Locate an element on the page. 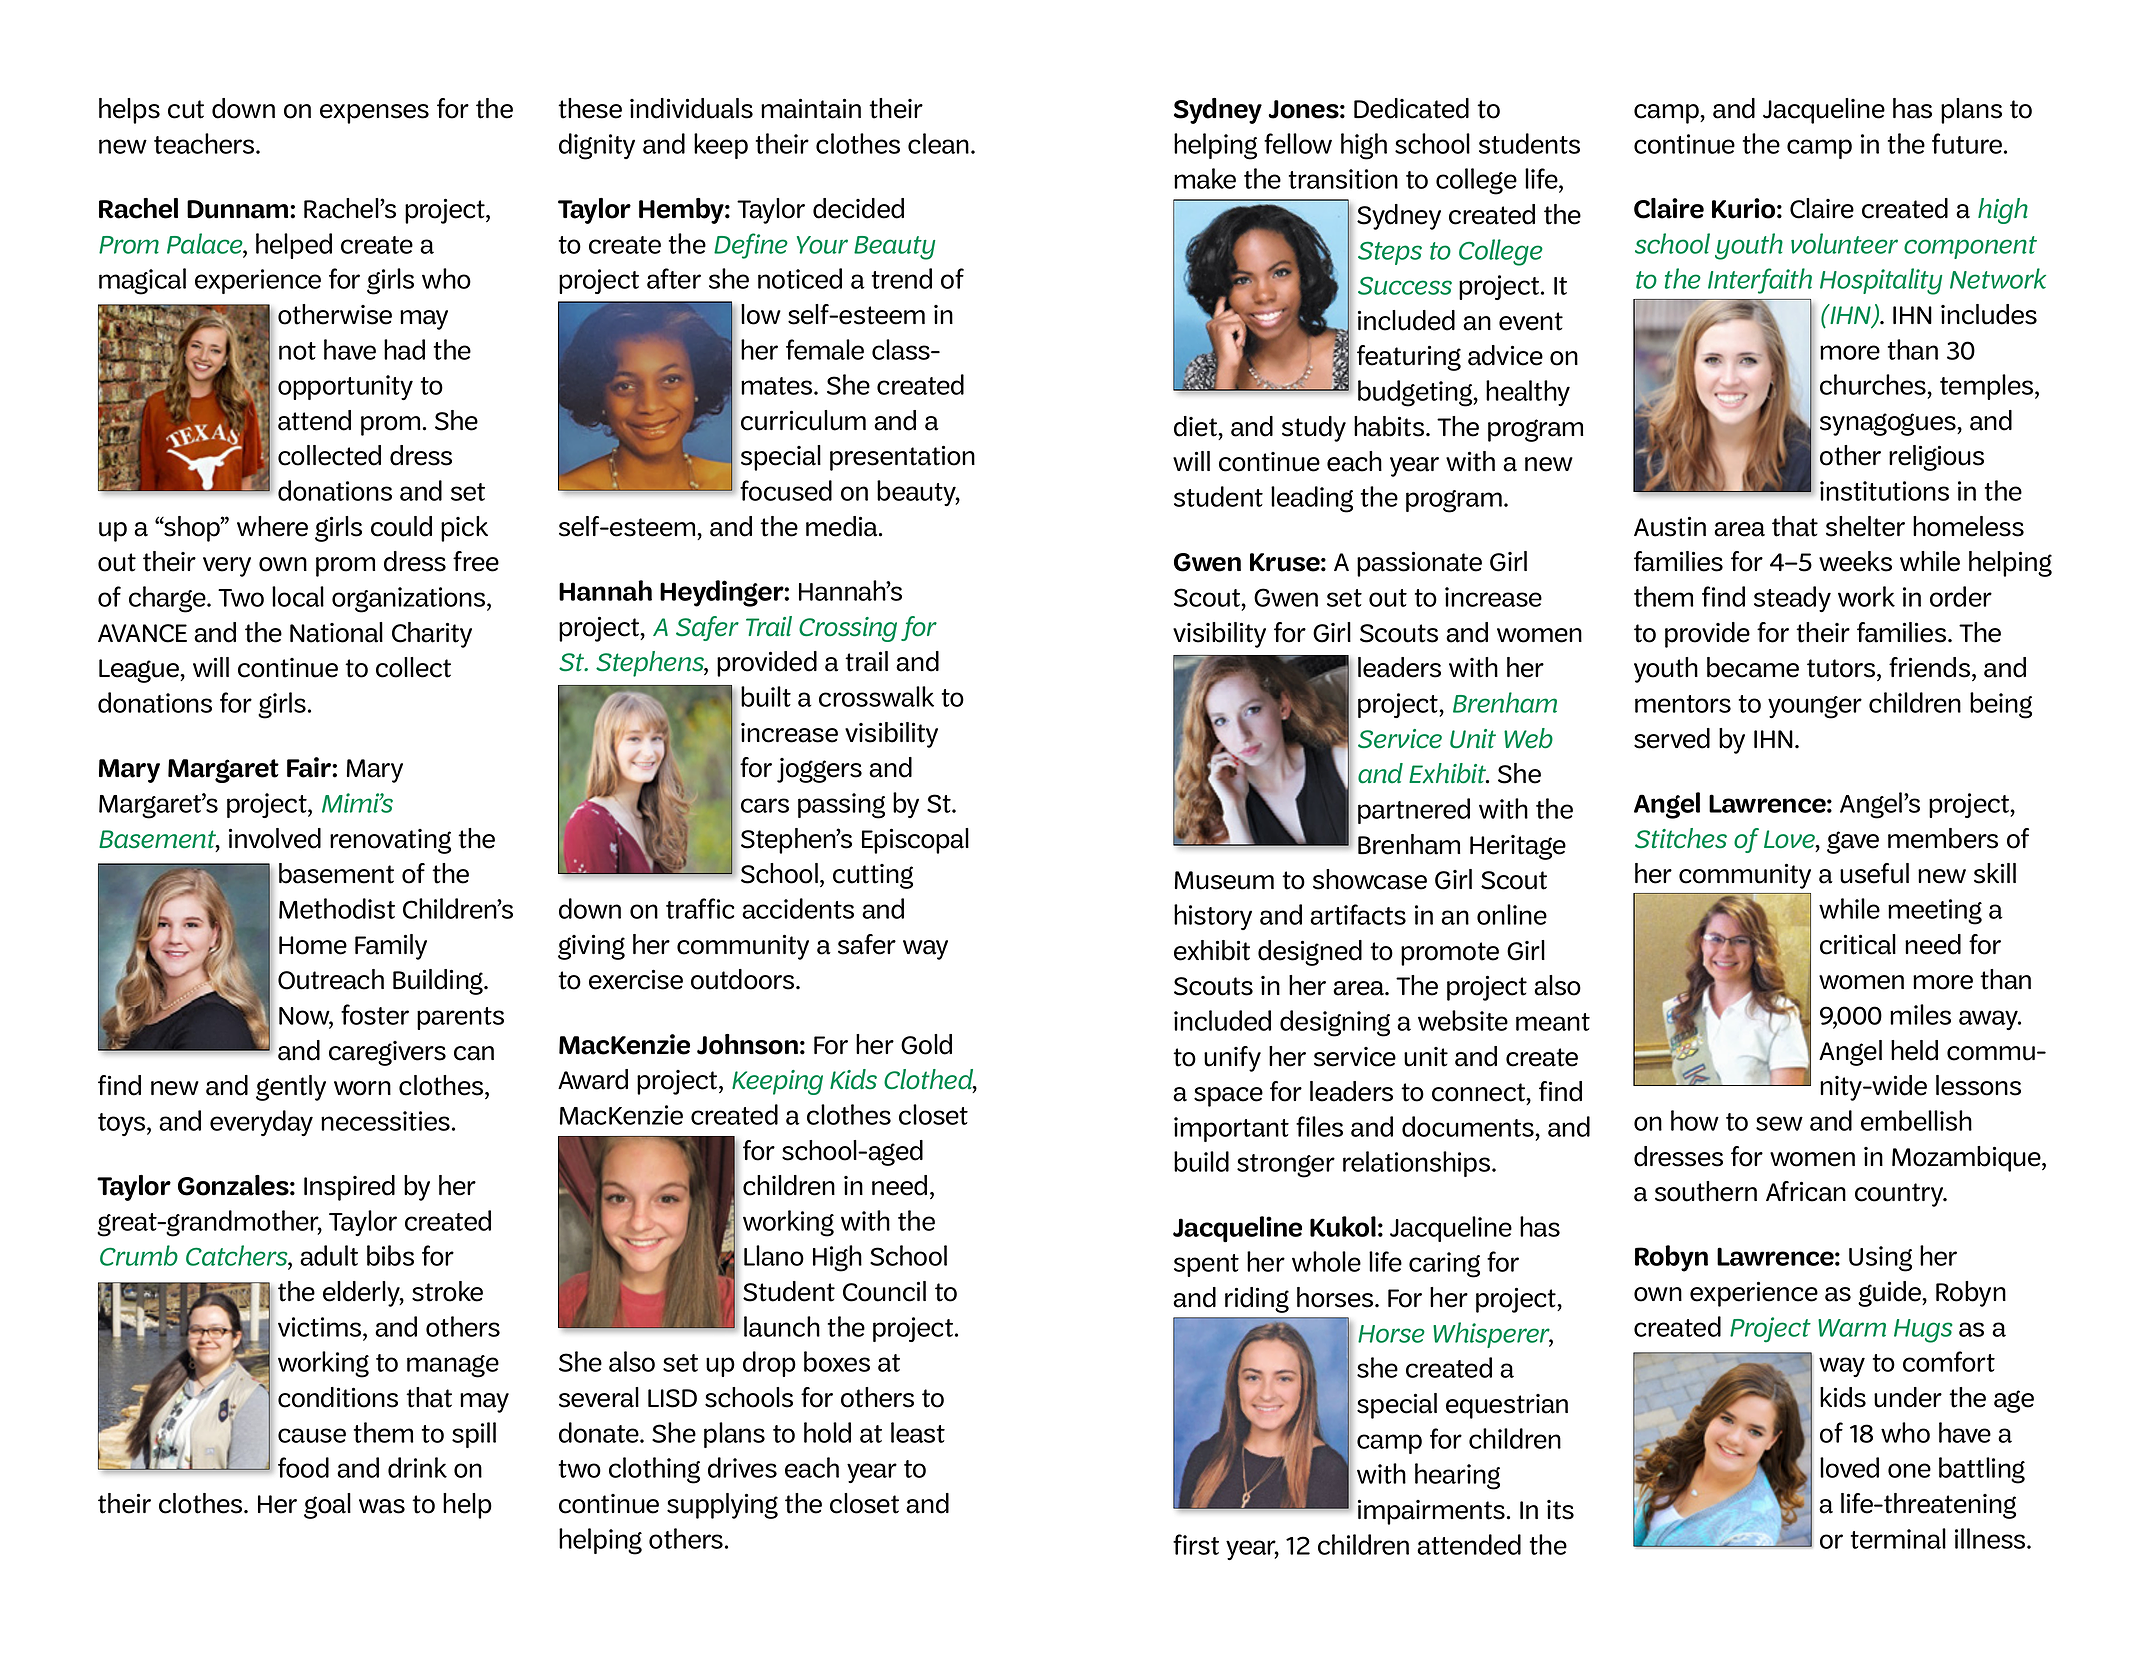  presentation is located at coordinates (902, 458).
